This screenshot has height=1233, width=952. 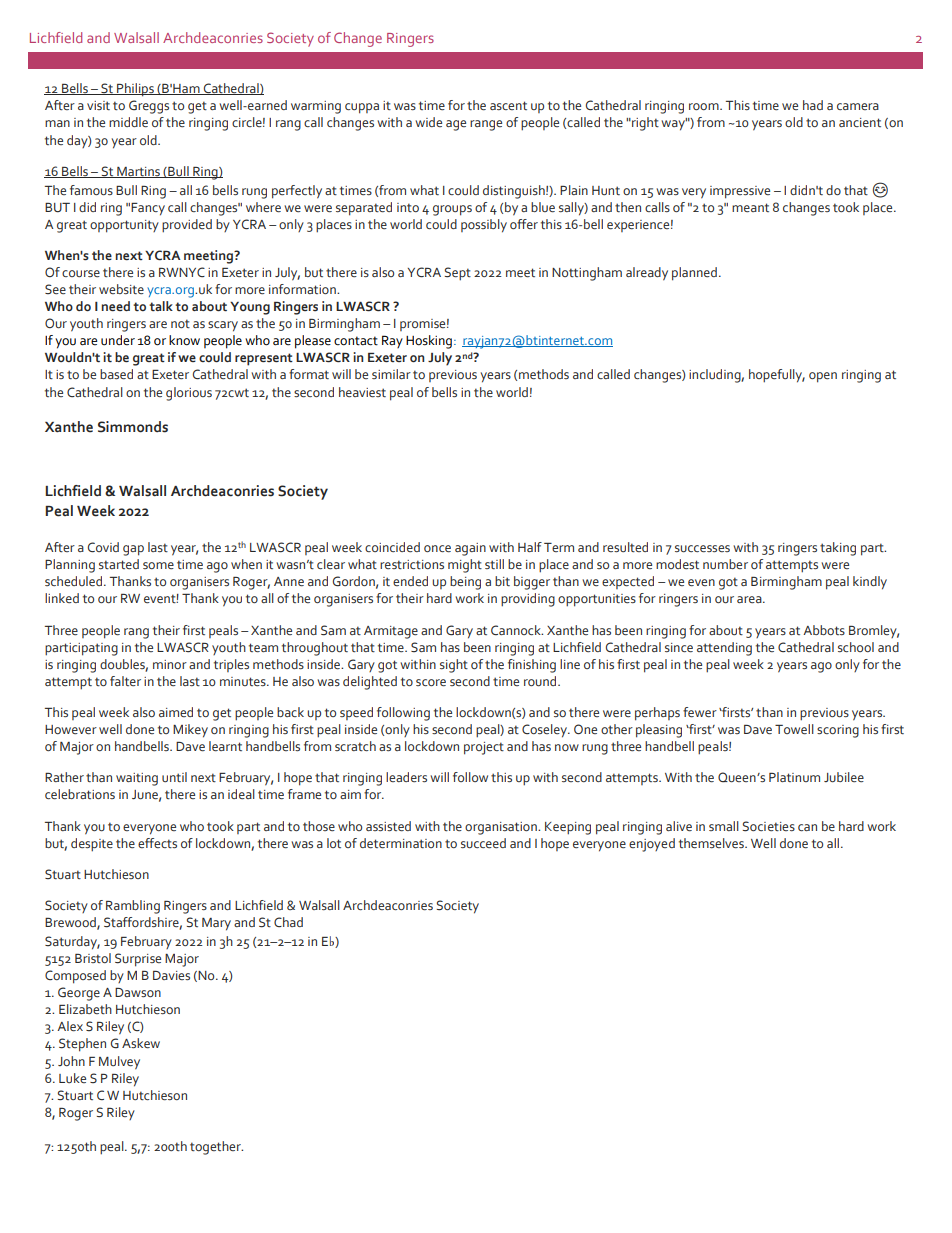 What do you see at coordinates (128, 122) in the screenshot?
I see `middle` at bounding box center [128, 122].
